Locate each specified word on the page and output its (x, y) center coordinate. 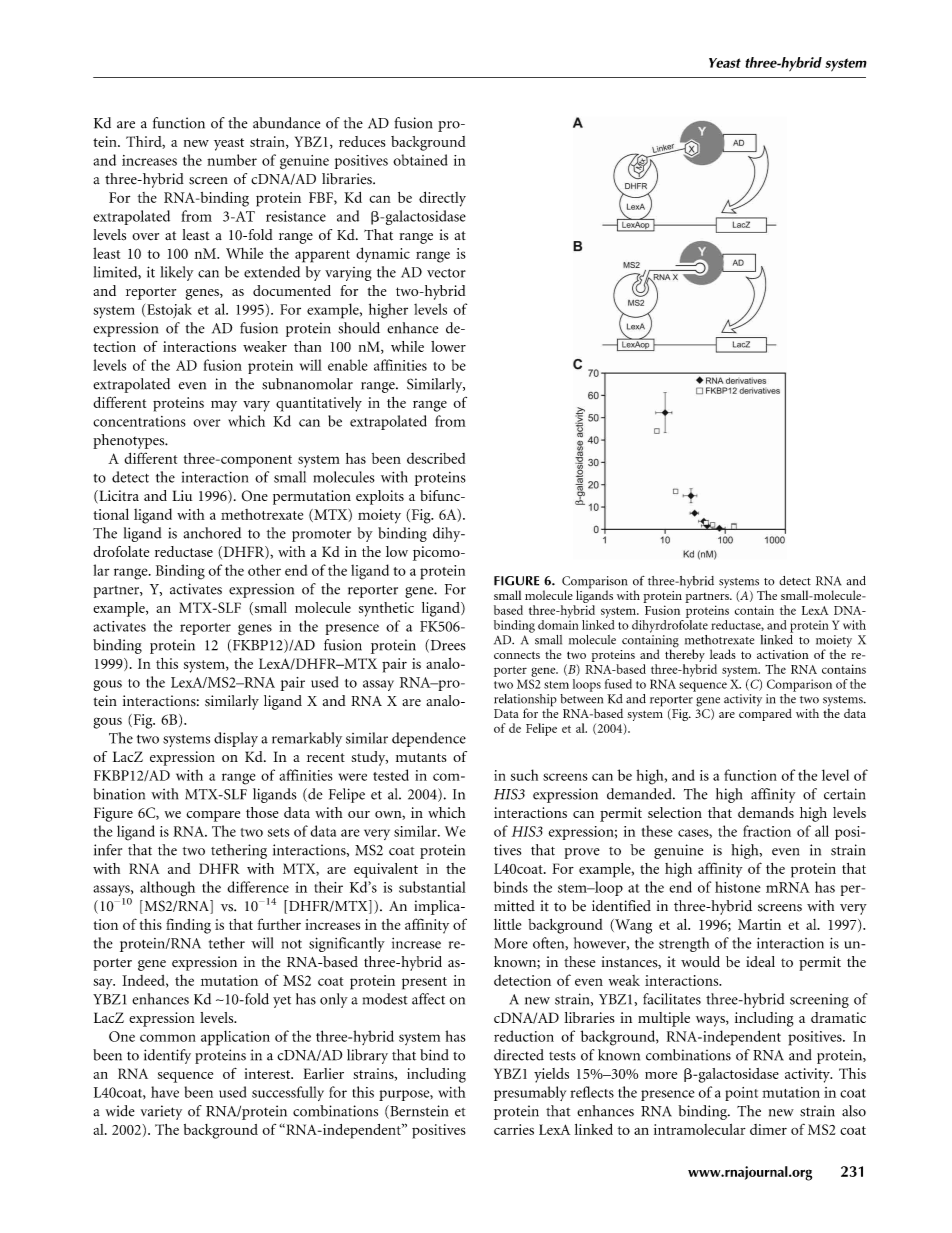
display (236, 739)
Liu (182, 495)
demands (766, 812)
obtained (420, 160)
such (524, 775)
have (165, 1092)
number (232, 160)
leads (723, 654)
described (436, 458)
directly (442, 199)
